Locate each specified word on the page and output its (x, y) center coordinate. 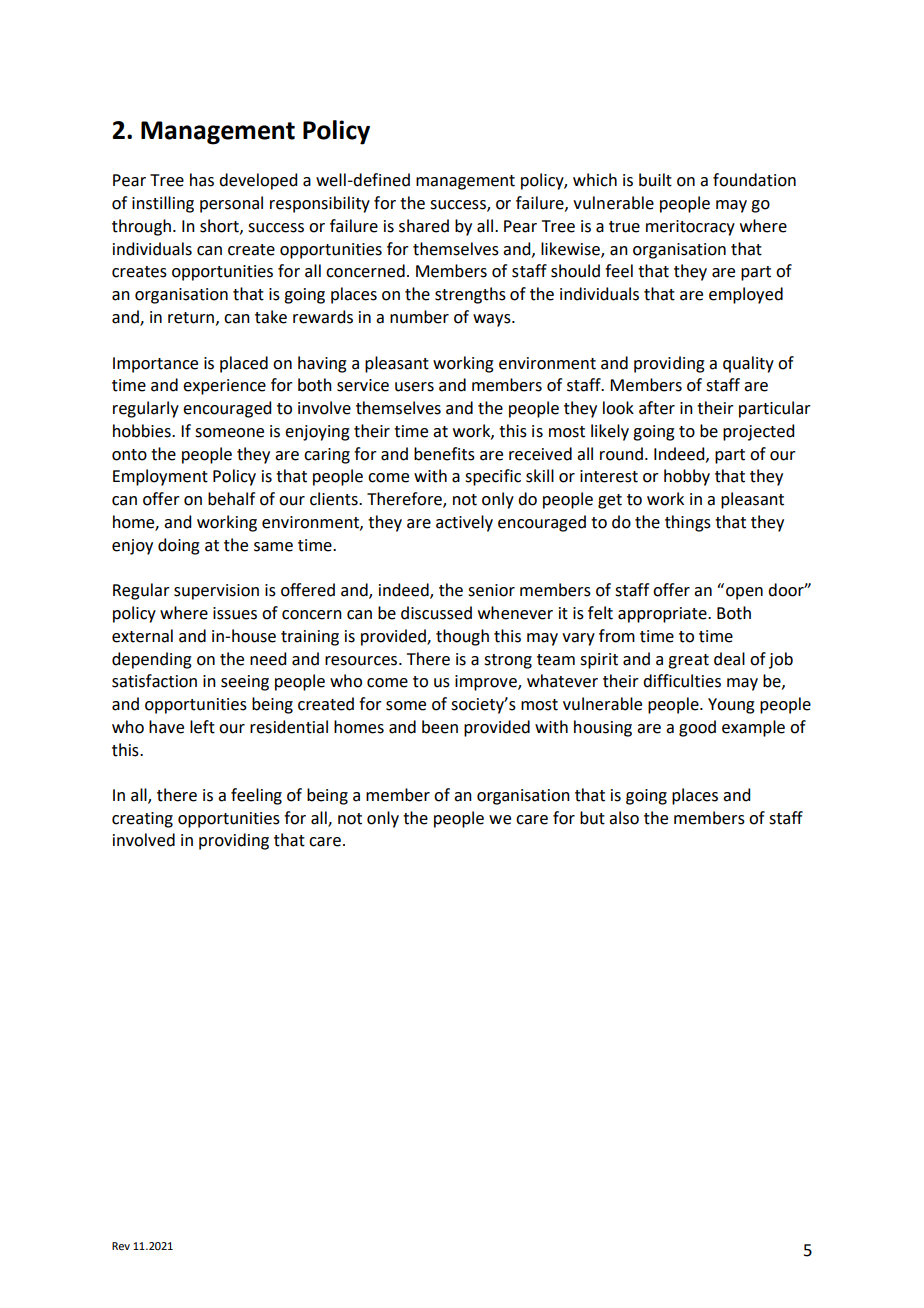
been (440, 727)
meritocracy (690, 228)
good (697, 728)
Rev (121, 1246)
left (202, 727)
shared (424, 226)
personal (231, 204)
